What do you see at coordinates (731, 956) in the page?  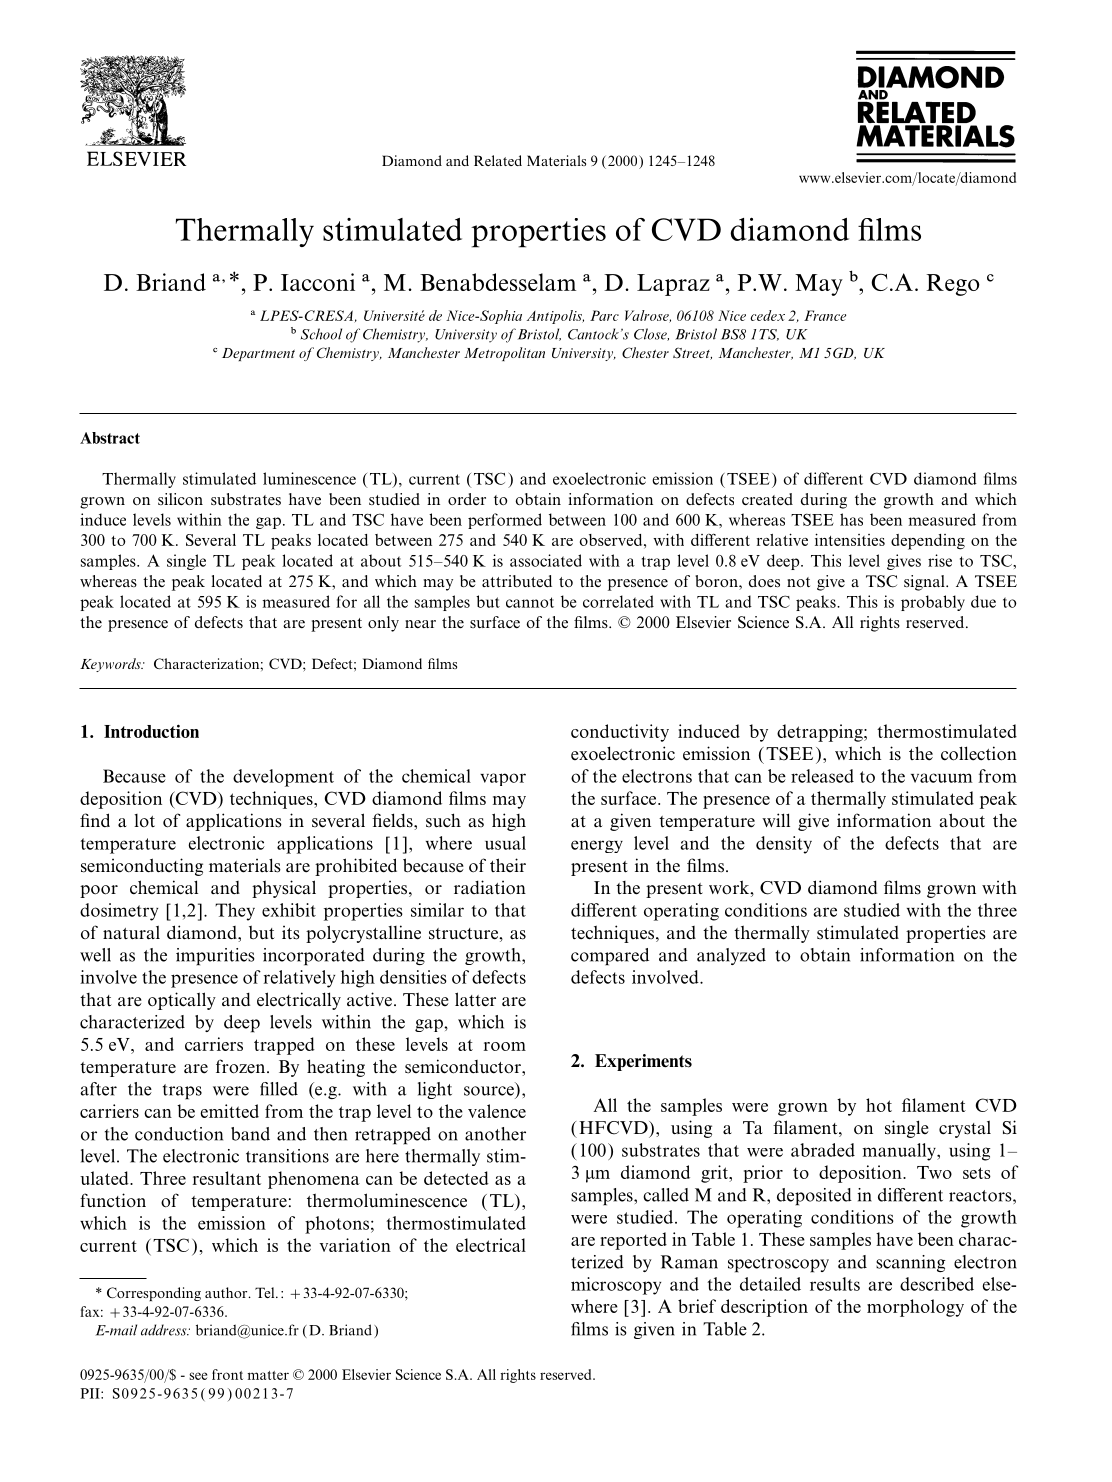 I see `analyzed` at bounding box center [731, 956].
